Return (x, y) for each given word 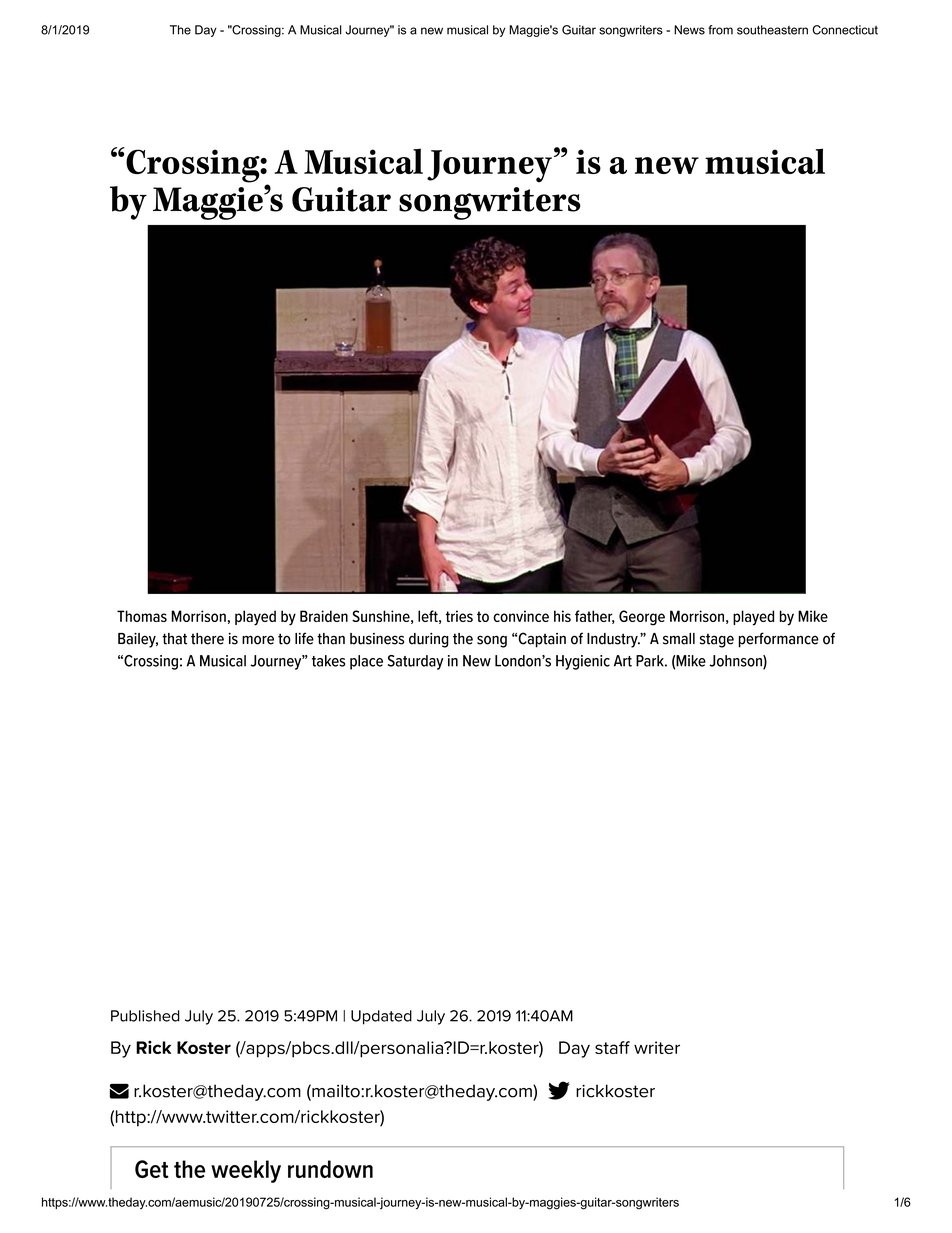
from (720, 30)
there (207, 639)
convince (521, 616)
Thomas (142, 616)
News (689, 30)
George (642, 618)
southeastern (772, 30)
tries (459, 616)
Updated (381, 1017)
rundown (330, 1169)
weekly (246, 1171)
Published (145, 1016)
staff (612, 1047)
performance (779, 640)
